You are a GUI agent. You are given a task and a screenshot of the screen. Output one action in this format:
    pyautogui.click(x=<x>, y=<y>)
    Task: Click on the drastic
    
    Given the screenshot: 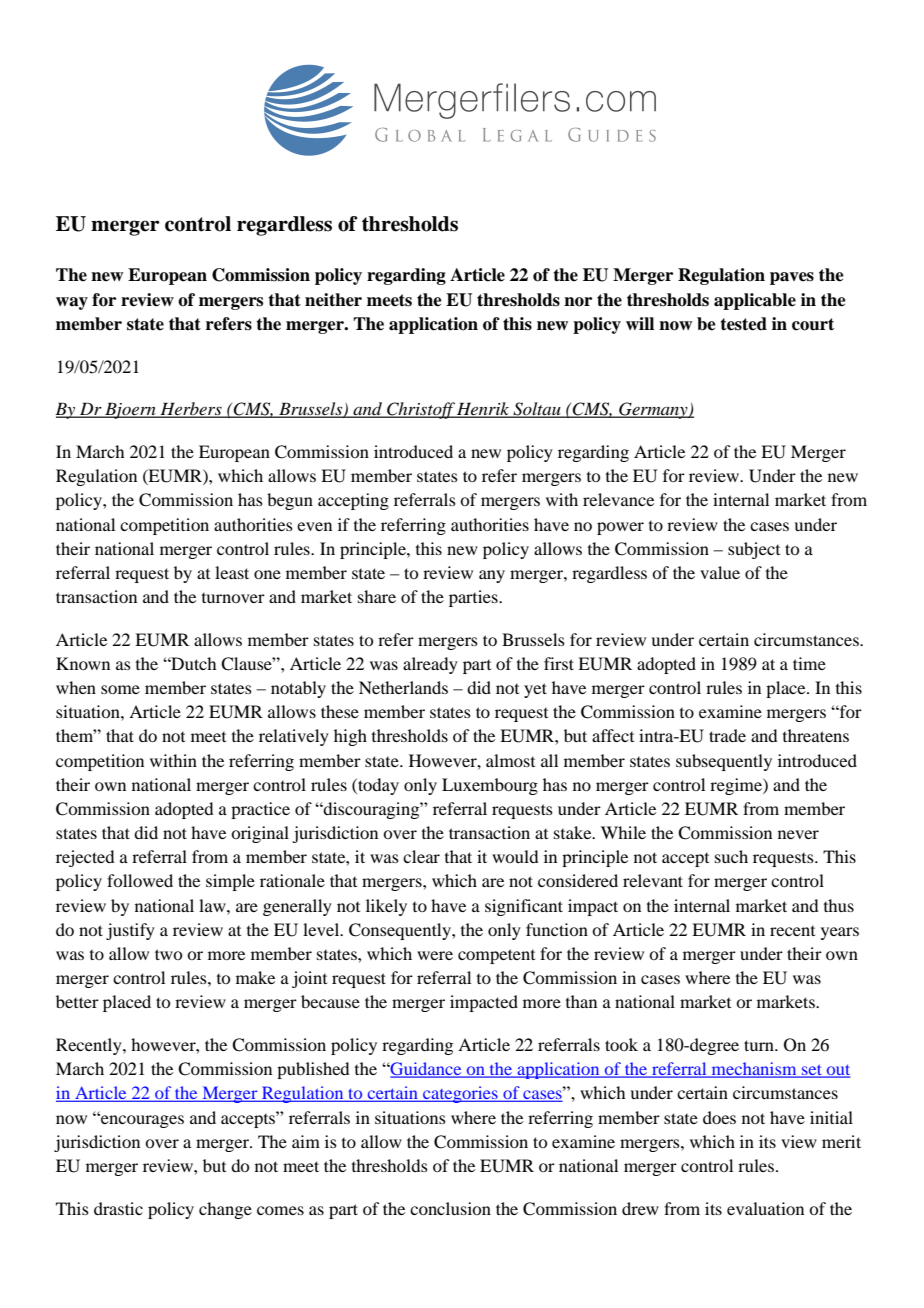 What is the action you would take?
    pyautogui.click(x=118, y=1208)
